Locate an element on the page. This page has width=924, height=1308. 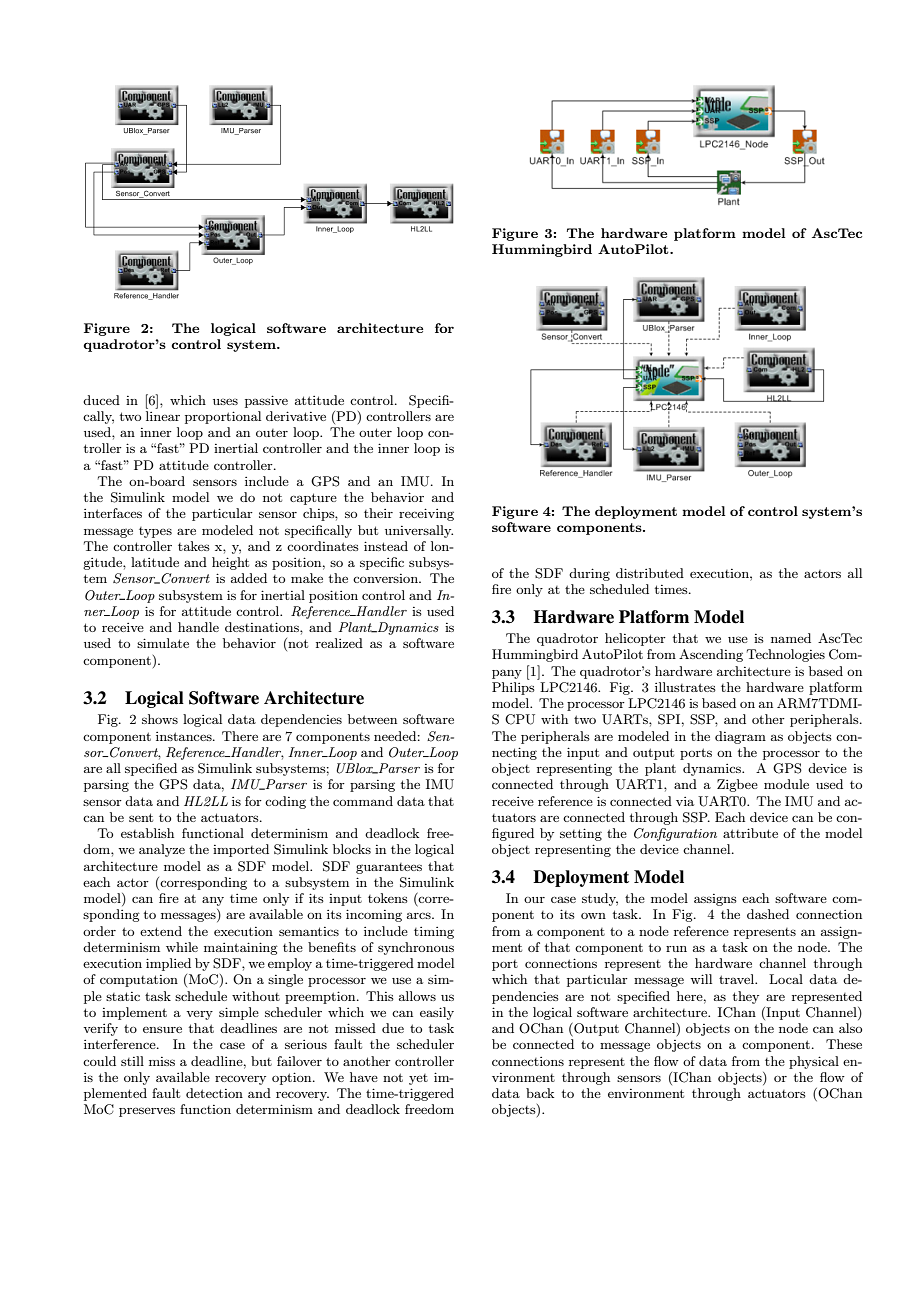
during is located at coordinates (589, 574).
